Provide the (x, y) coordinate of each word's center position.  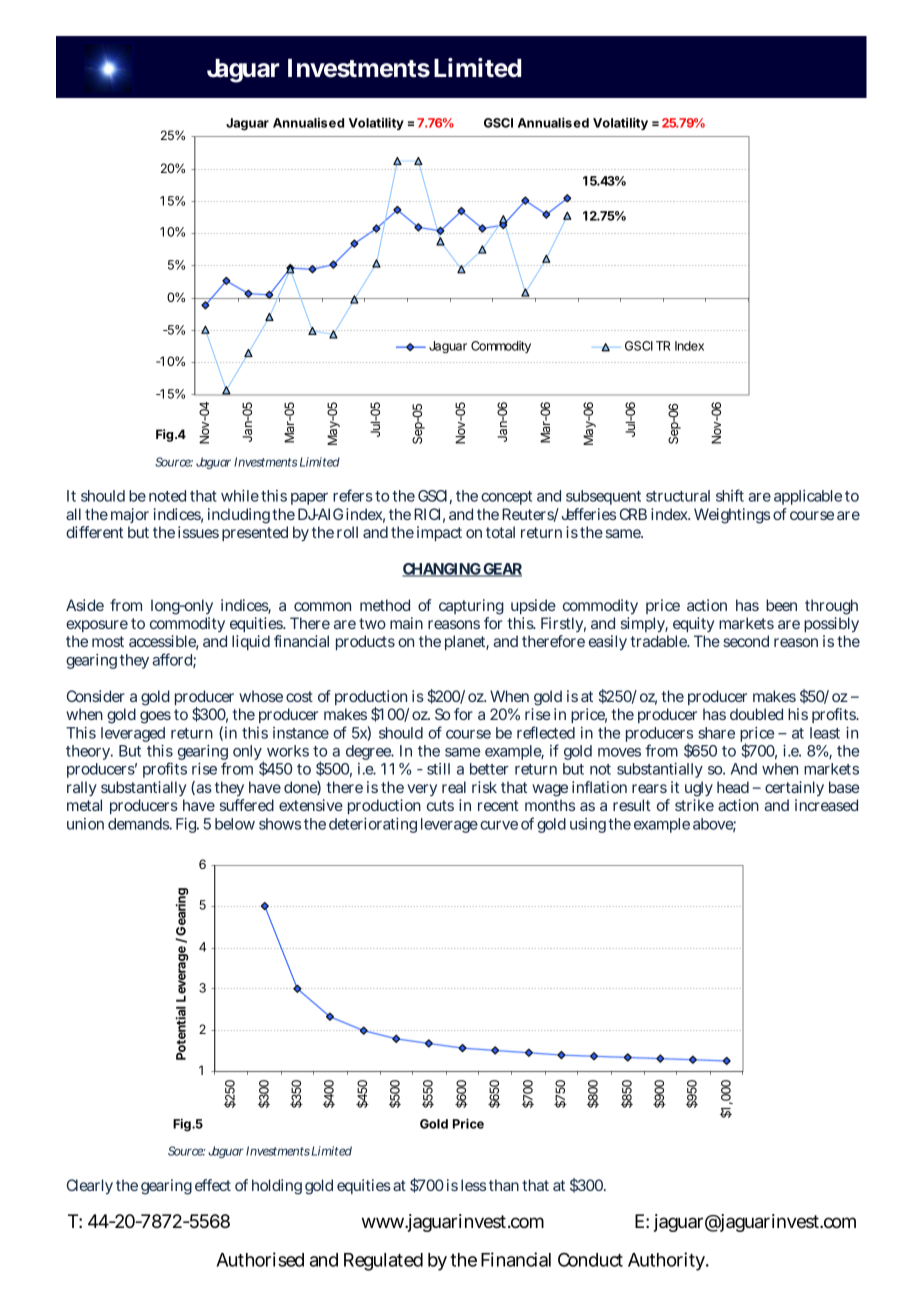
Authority (668, 1261)
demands (140, 824)
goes (155, 717)
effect (213, 1185)
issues (198, 532)
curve (499, 825)
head (733, 787)
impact (439, 533)
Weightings (732, 516)
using (588, 825)
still (438, 769)
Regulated (383, 1262)
